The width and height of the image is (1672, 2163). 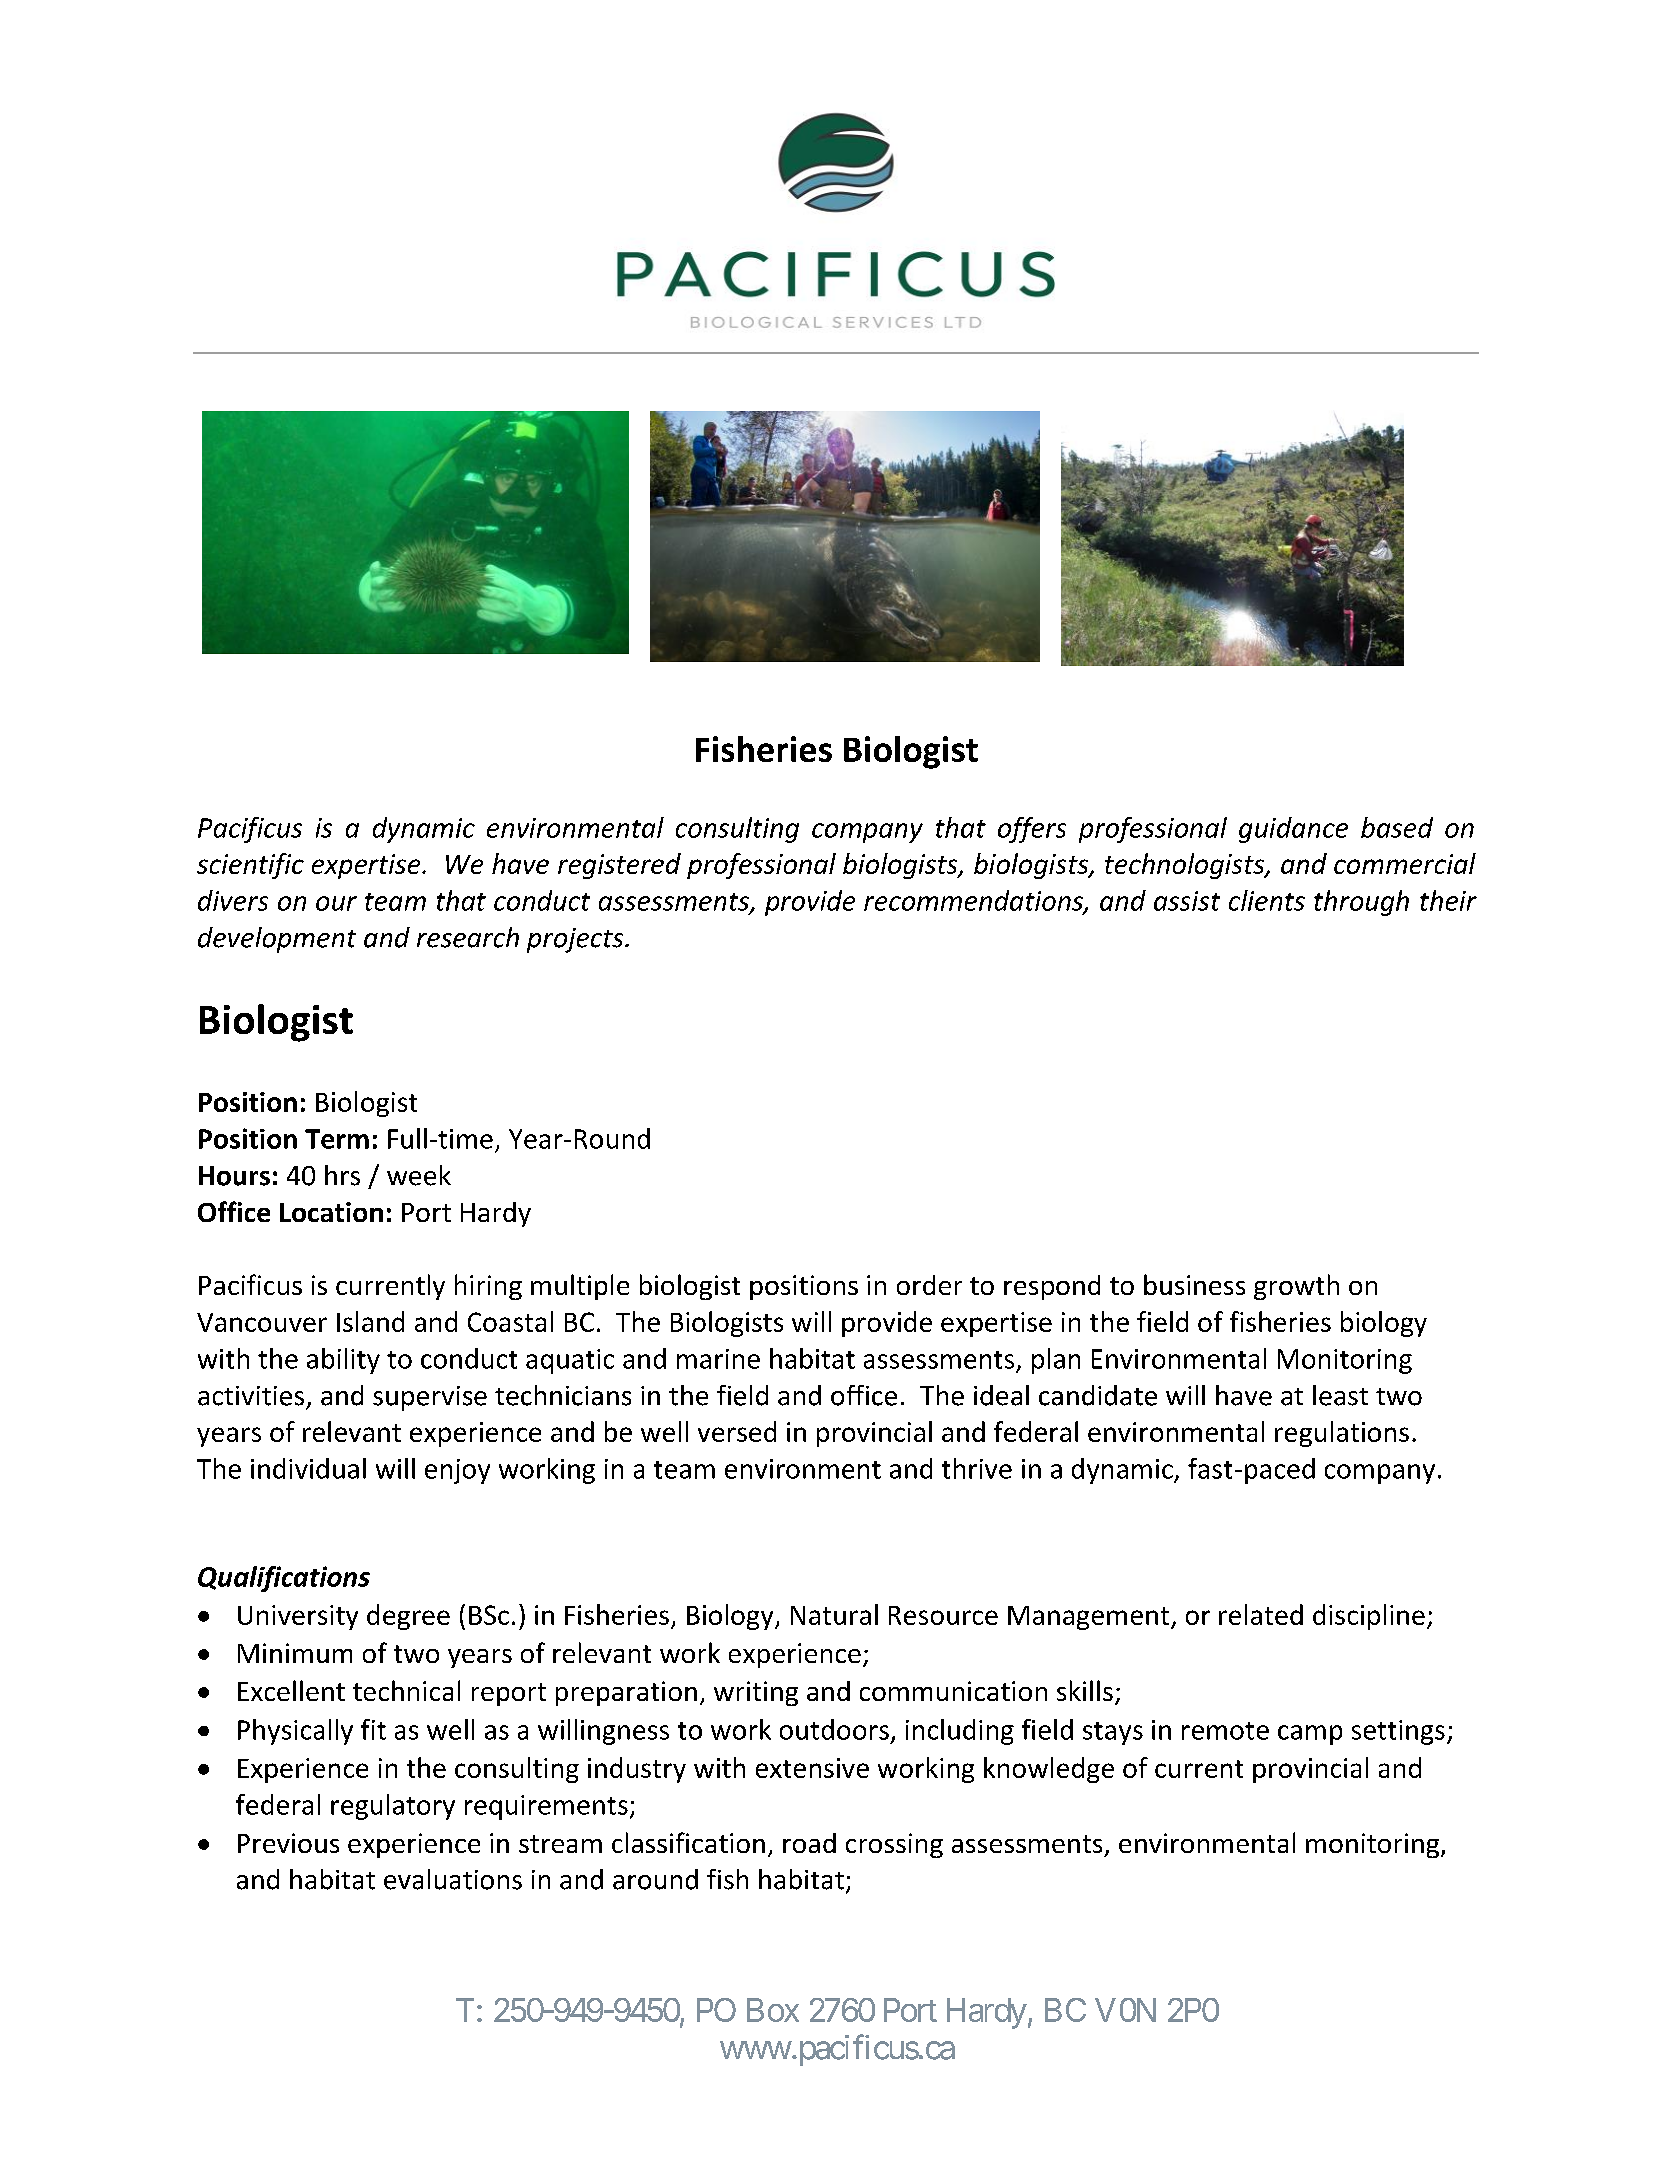 What do you see at coordinates (1293, 830) in the image?
I see `guidance` at bounding box center [1293, 830].
